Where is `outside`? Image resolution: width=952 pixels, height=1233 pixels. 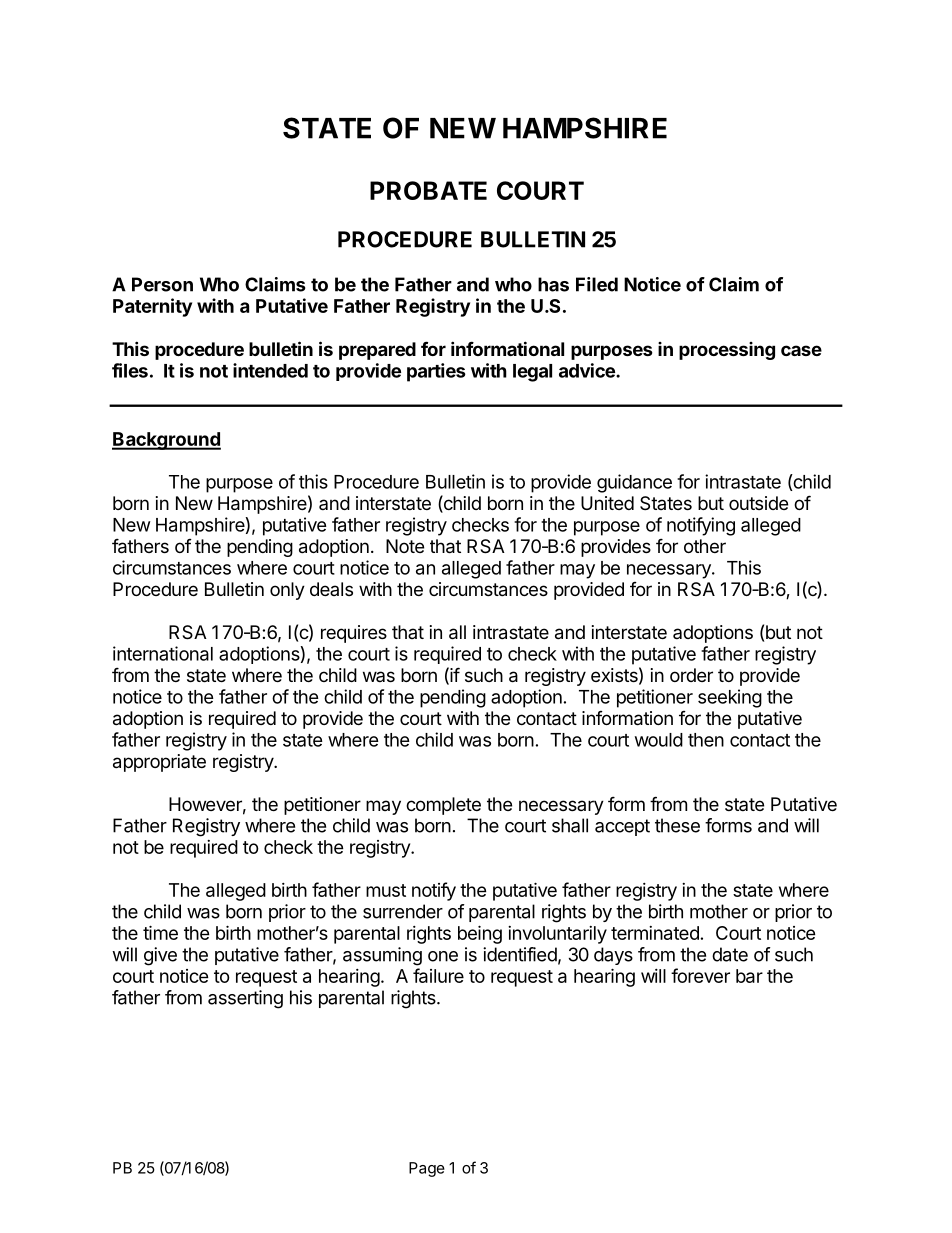 outside is located at coordinates (758, 503).
